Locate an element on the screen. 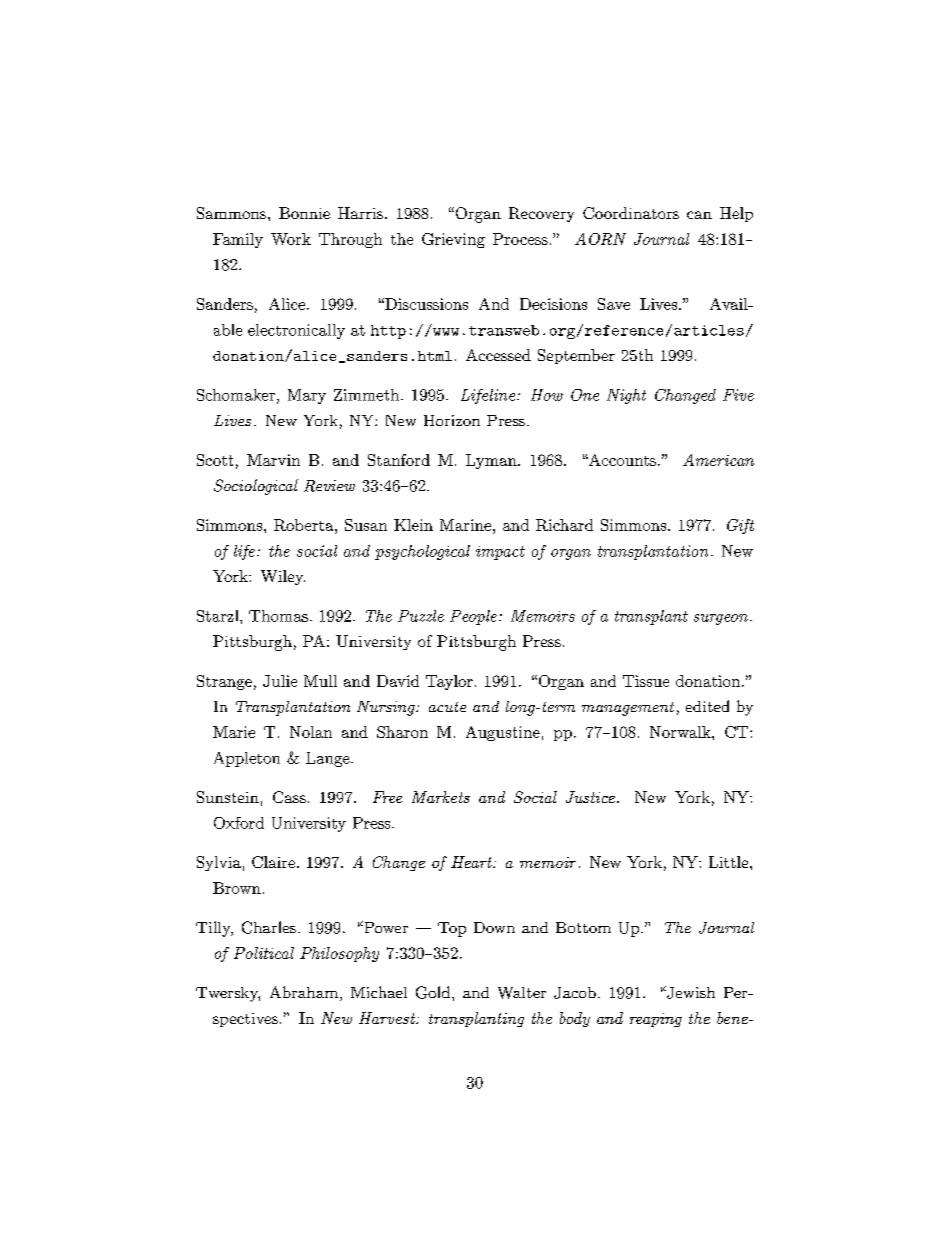  Thomas is located at coordinates (278, 616).
